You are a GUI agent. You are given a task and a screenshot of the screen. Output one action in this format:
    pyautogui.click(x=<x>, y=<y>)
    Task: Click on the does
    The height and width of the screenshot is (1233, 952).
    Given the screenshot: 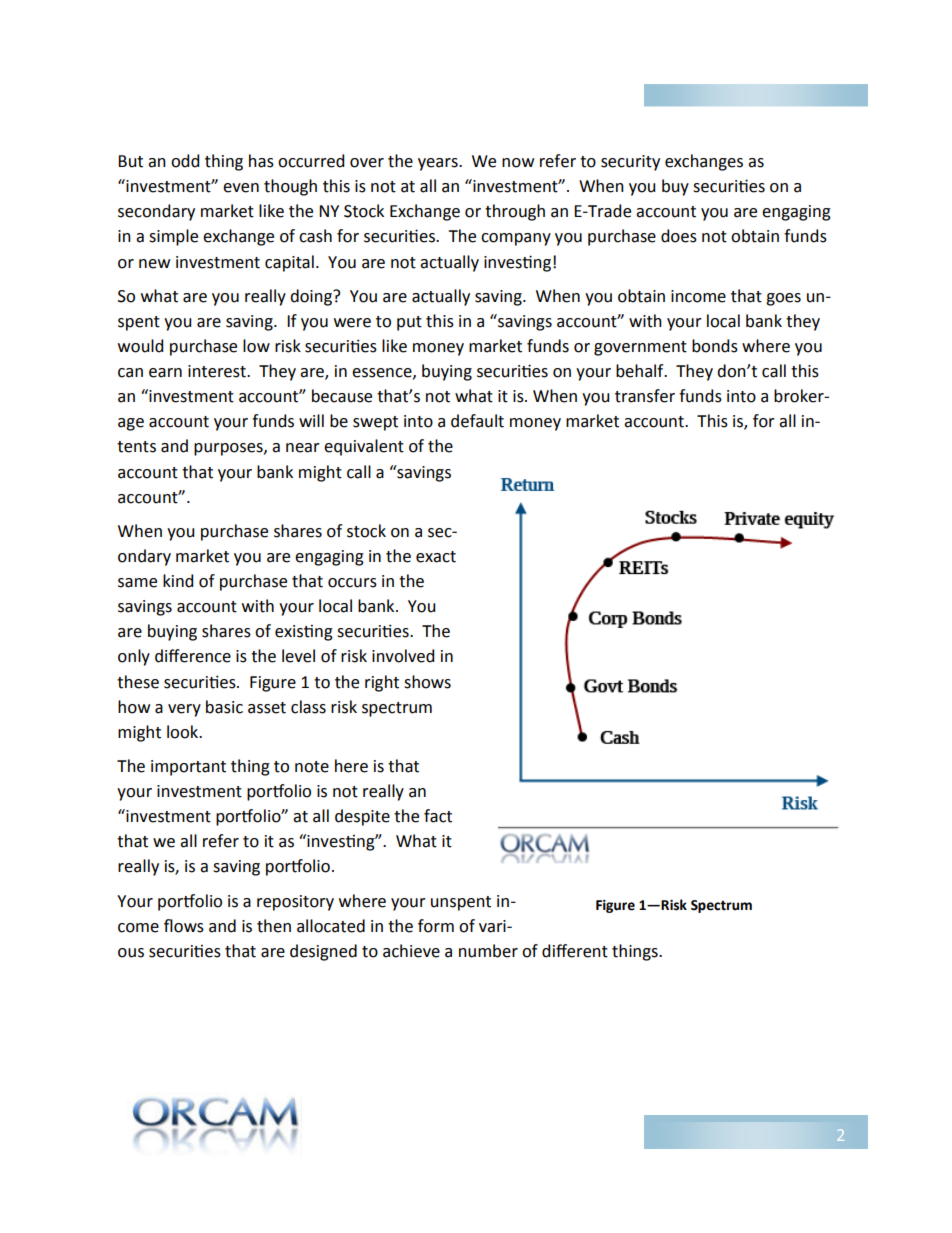 What is the action you would take?
    pyautogui.click(x=679, y=236)
